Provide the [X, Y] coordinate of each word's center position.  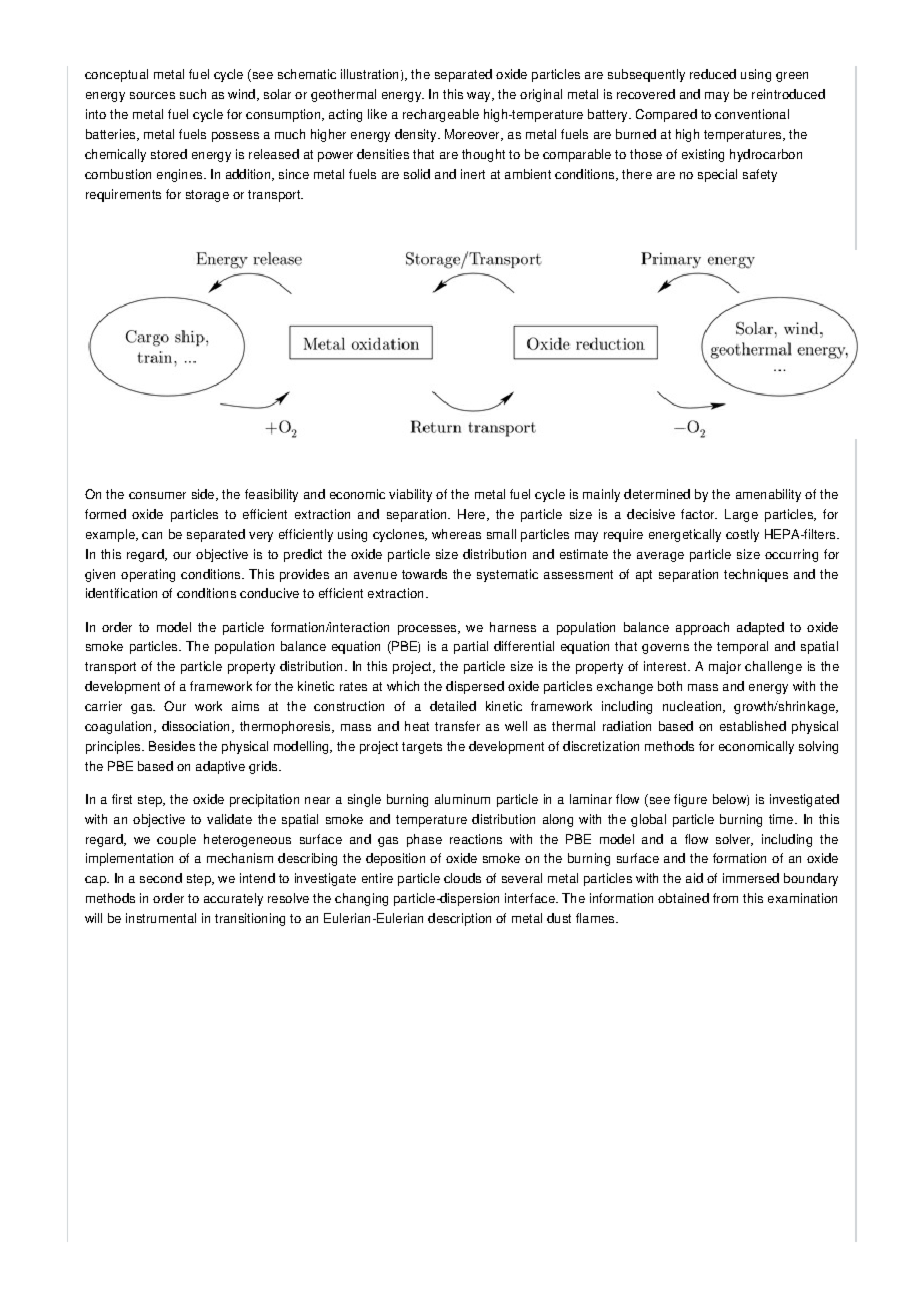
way [480, 97]
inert [473, 174]
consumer [157, 495]
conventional [752, 114]
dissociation [195, 726]
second [161, 878]
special [717, 175]
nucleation [693, 707]
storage [207, 196]
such [193, 94]
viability [410, 495]
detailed [453, 706]
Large [741, 515]
